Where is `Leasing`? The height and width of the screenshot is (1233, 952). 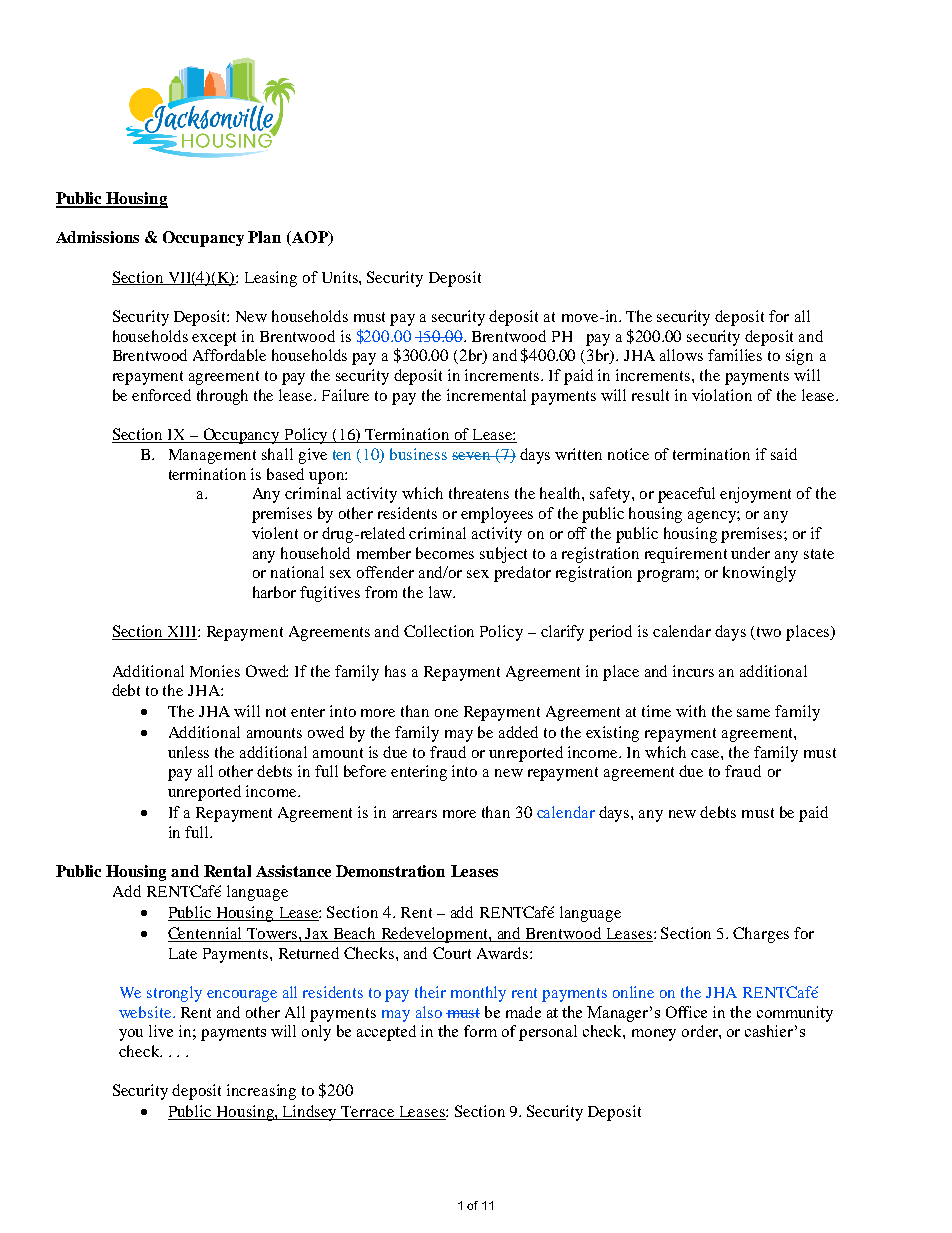 Leasing is located at coordinates (271, 279).
